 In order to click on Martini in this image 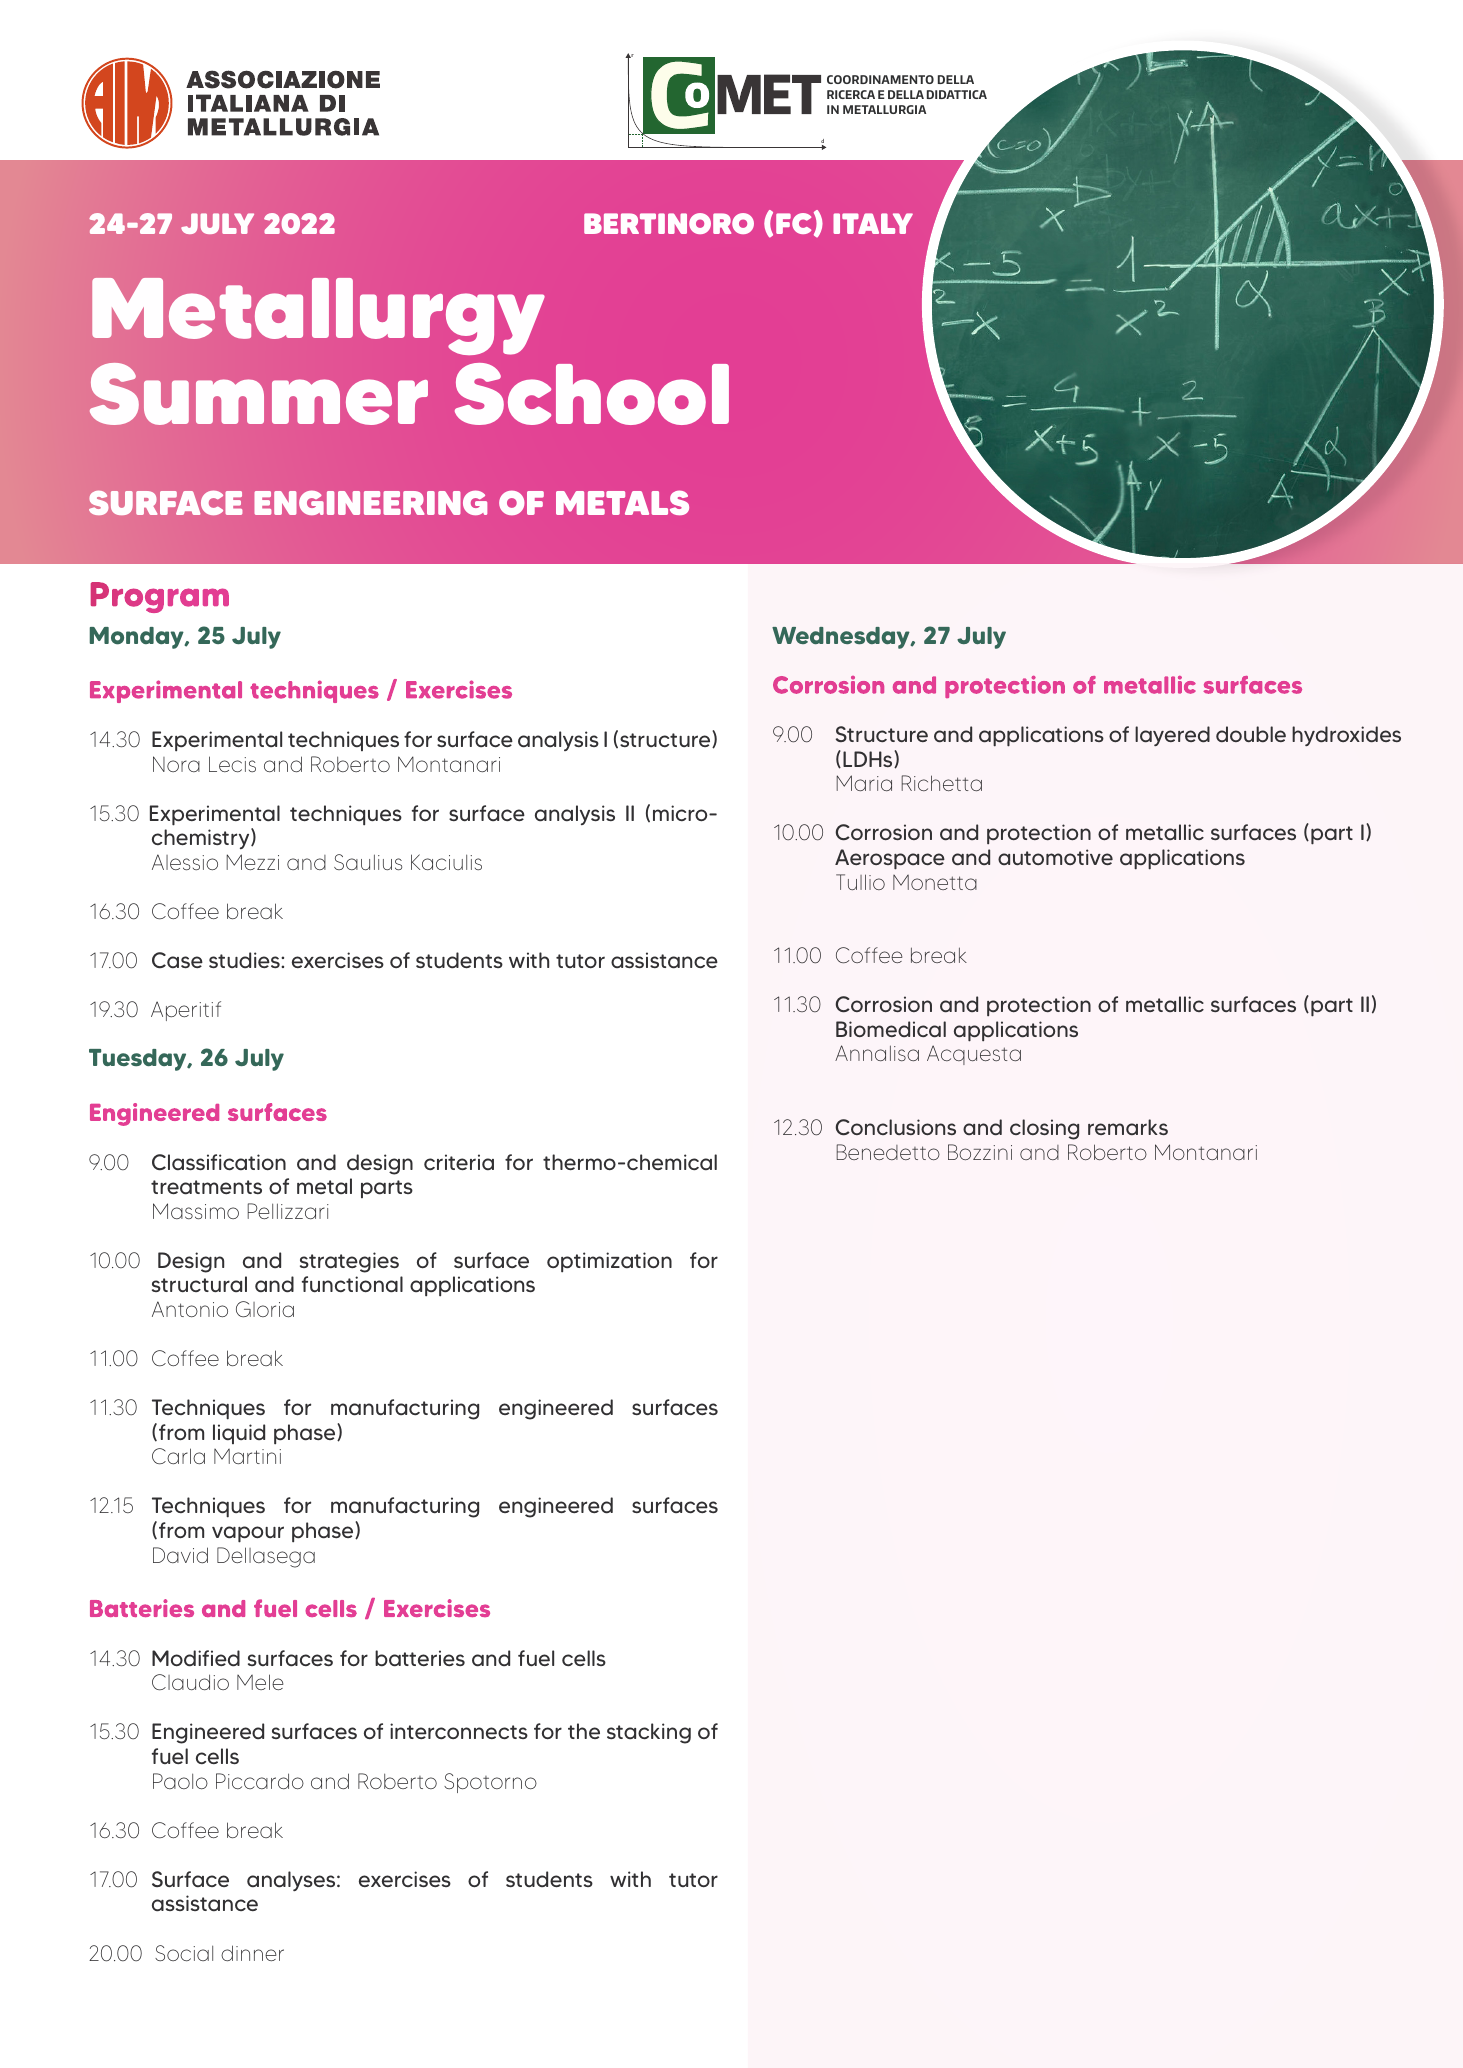, I will do `click(247, 1456)`.
